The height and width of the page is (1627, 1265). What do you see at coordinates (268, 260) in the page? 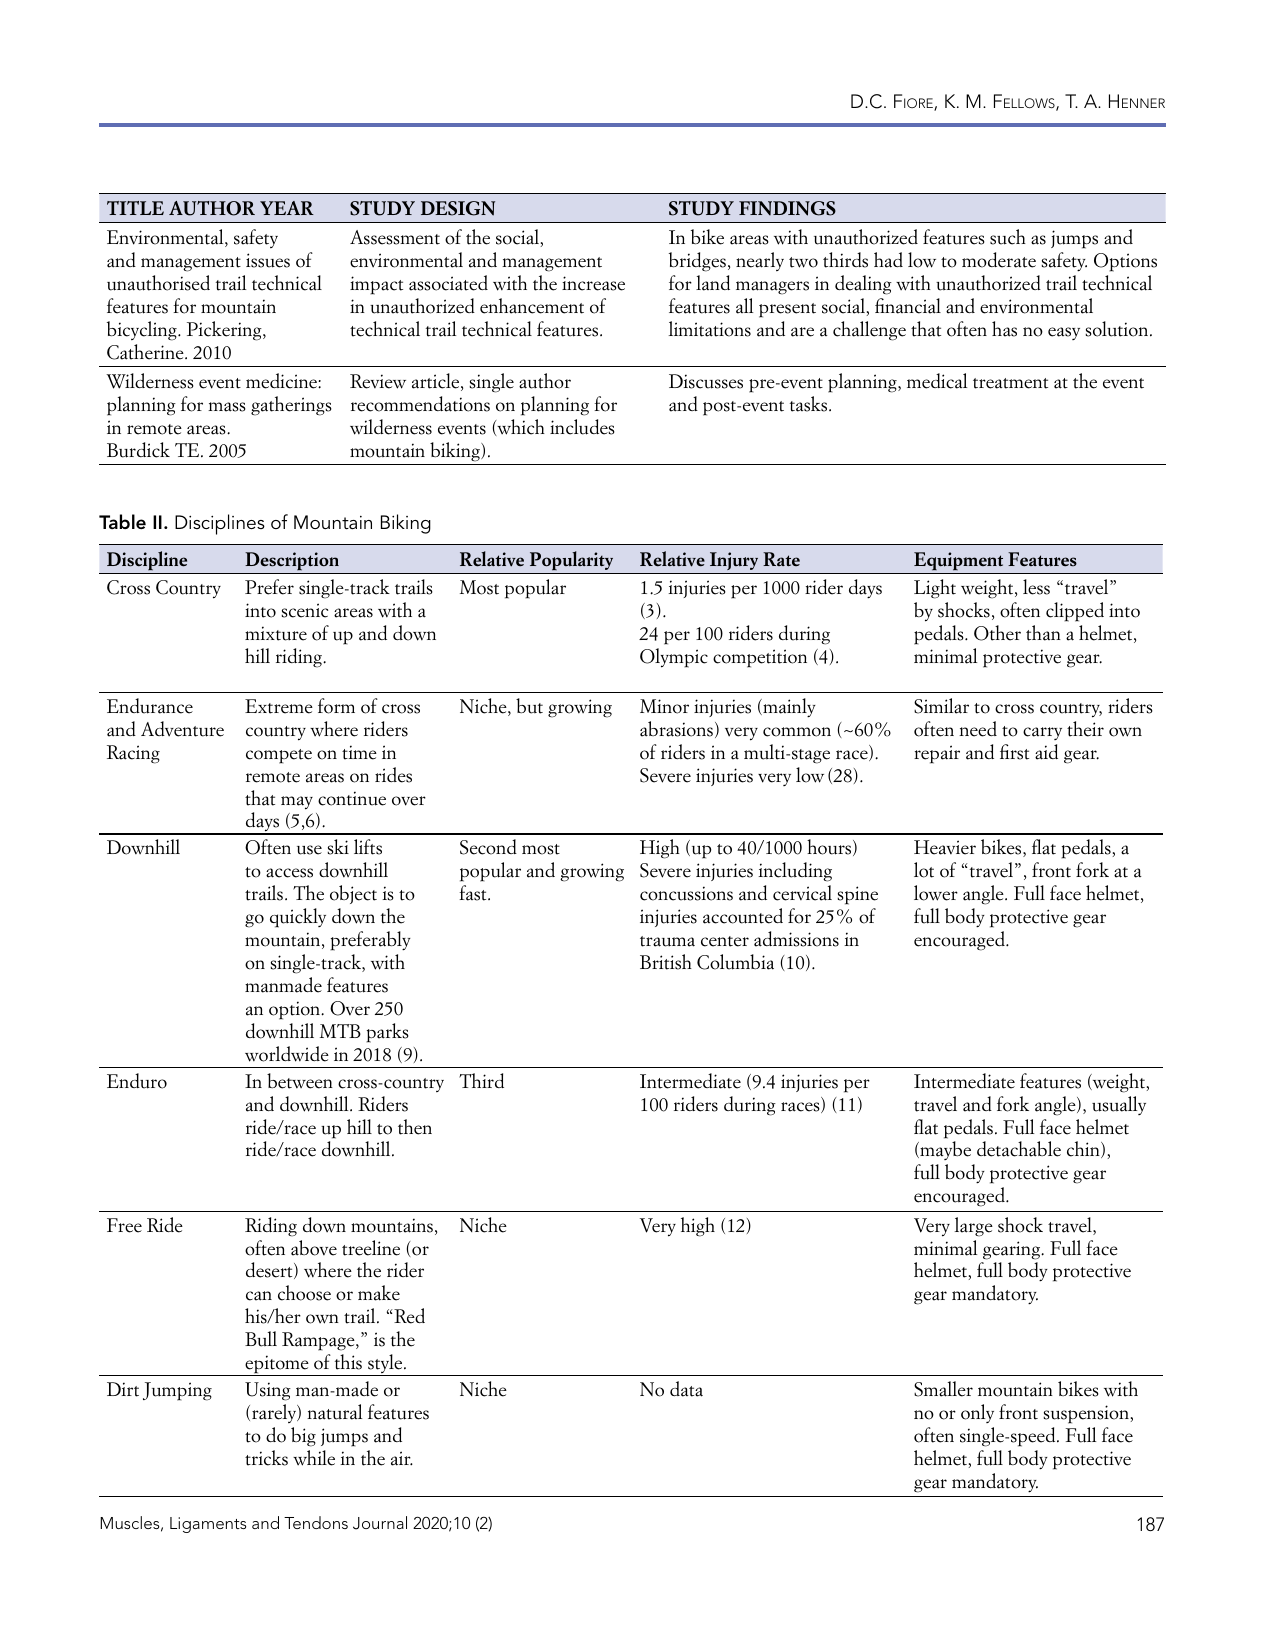
I see `issues` at bounding box center [268, 260].
